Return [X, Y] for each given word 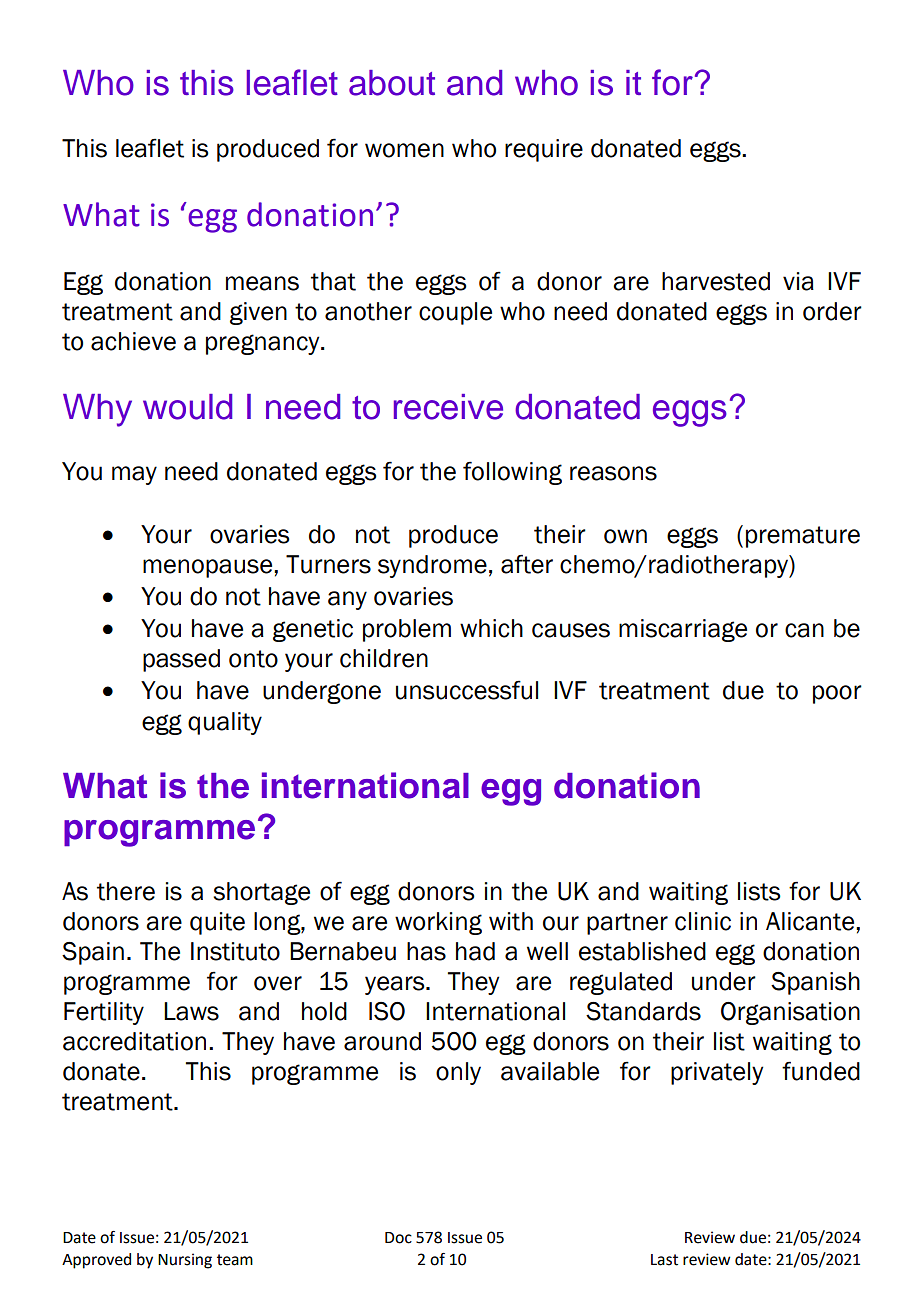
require [544, 150]
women [404, 150]
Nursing [185, 1261]
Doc [398, 1238]
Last [664, 1260]
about [392, 83]
